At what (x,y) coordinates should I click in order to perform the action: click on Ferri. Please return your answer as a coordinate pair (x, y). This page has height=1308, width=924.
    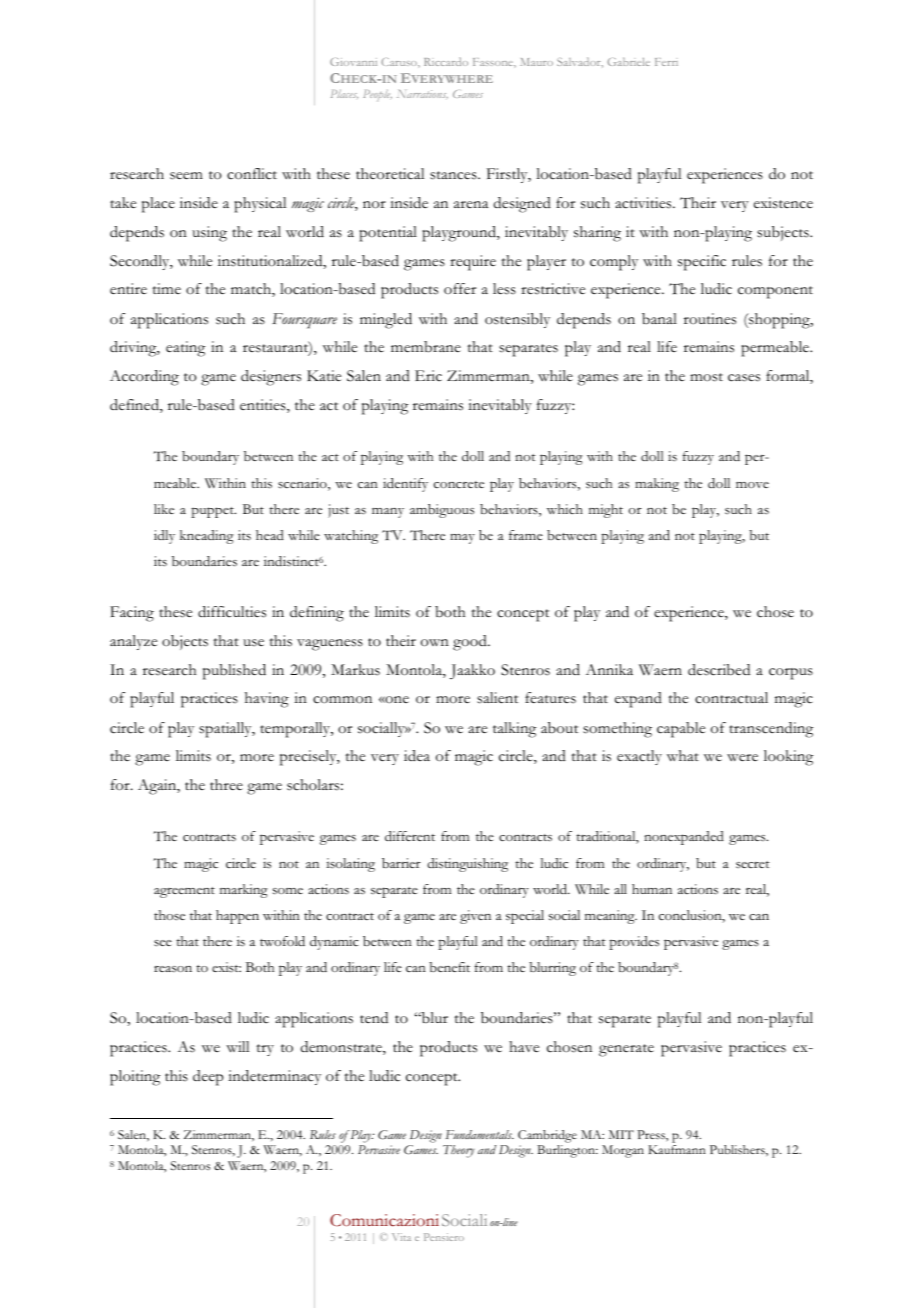
    Looking at the image, I should click on (666, 62).
